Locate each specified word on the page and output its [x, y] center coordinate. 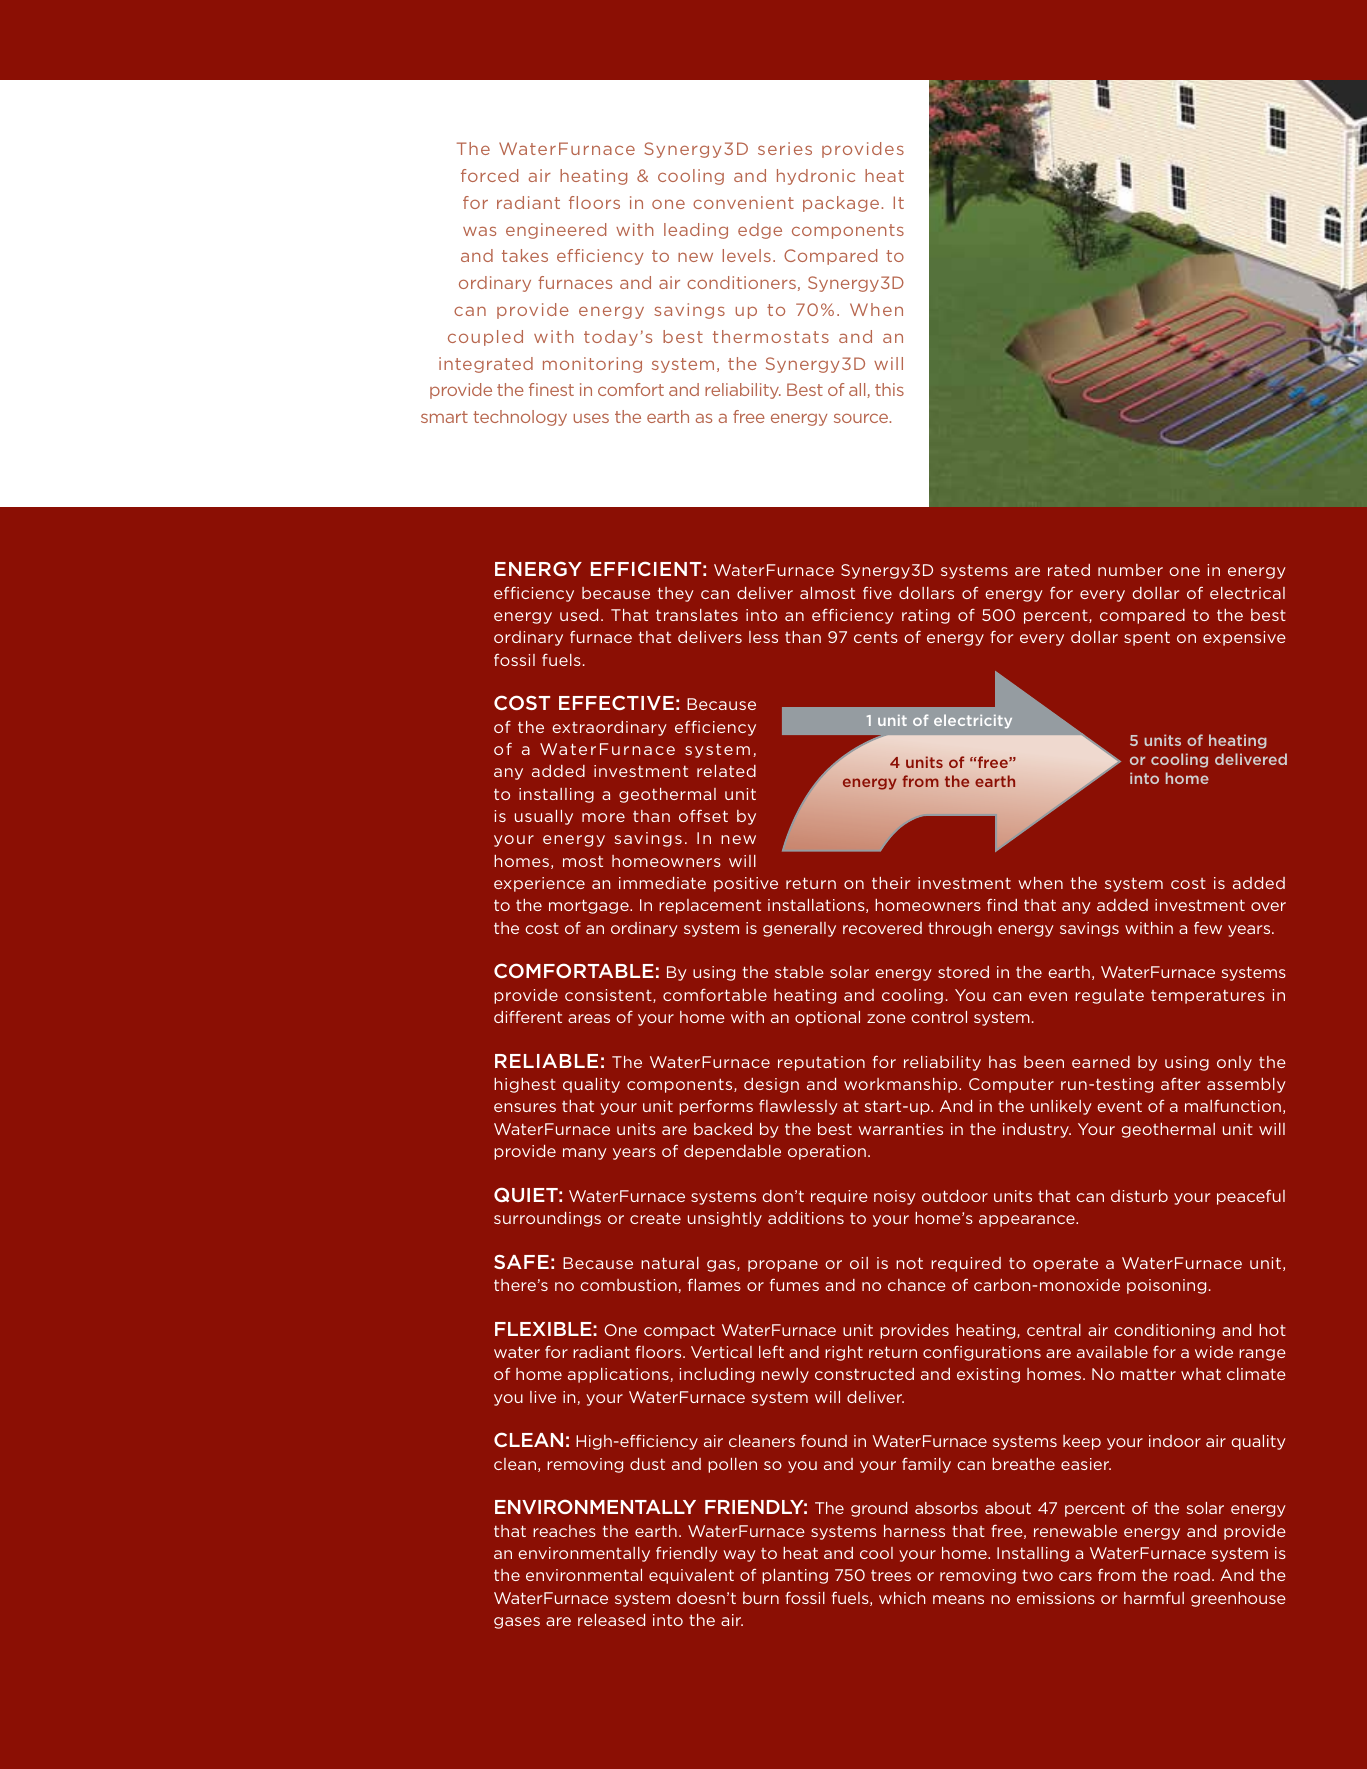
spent [1147, 638]
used [579, 615]
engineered [556, 231]
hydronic [816, 177]
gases [517, 1623]
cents [876, 637]
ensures [525, 1107]
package [842, 204]
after [1180, 1084]
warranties [900, 1129]
